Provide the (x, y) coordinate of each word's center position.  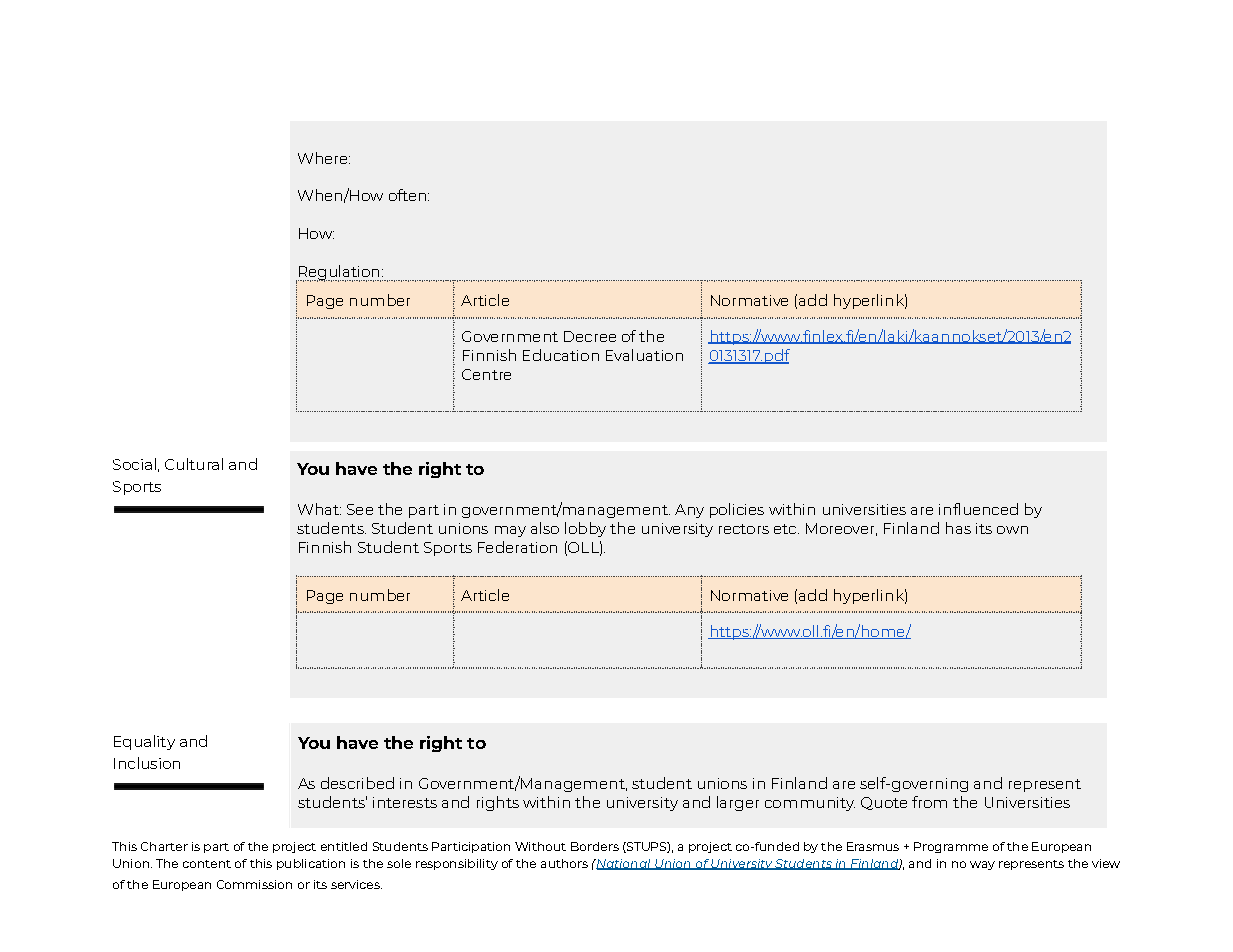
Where (324, 158)
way (982, 865)
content (207, 864)
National (623, 864)
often (407, 195)
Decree (590, 336)
